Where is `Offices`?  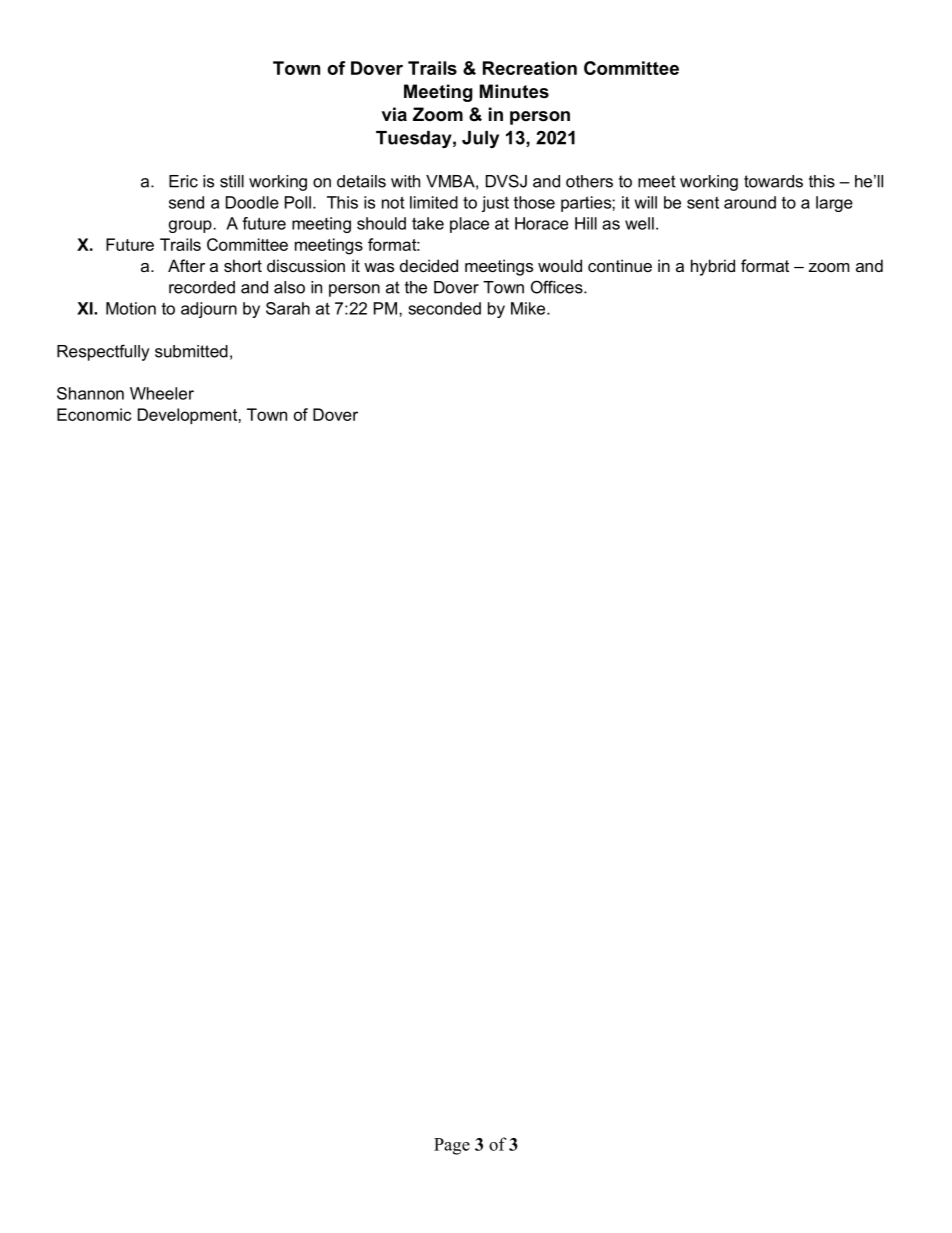
Offices is located at coordinates (558, 287).
